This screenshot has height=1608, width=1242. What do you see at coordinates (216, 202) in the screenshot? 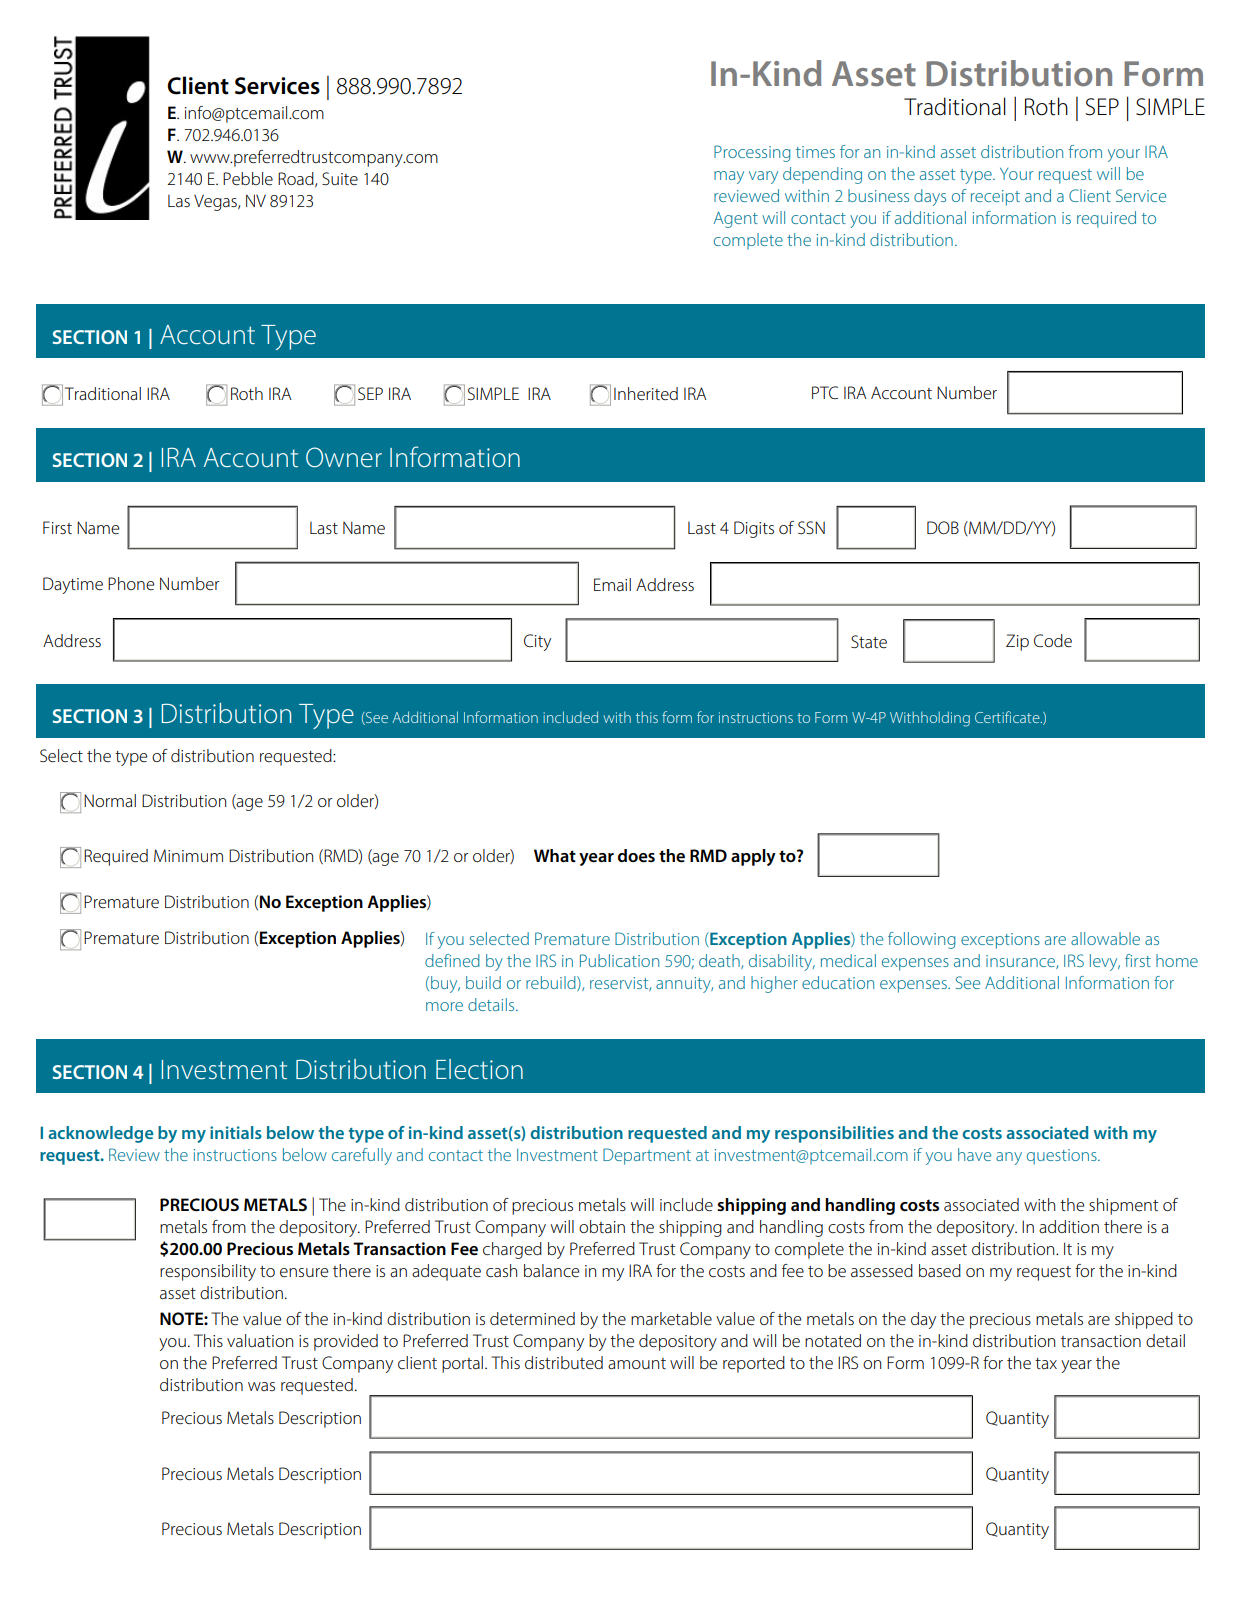
I see `Vegas` at bounding box center [216, 202].
